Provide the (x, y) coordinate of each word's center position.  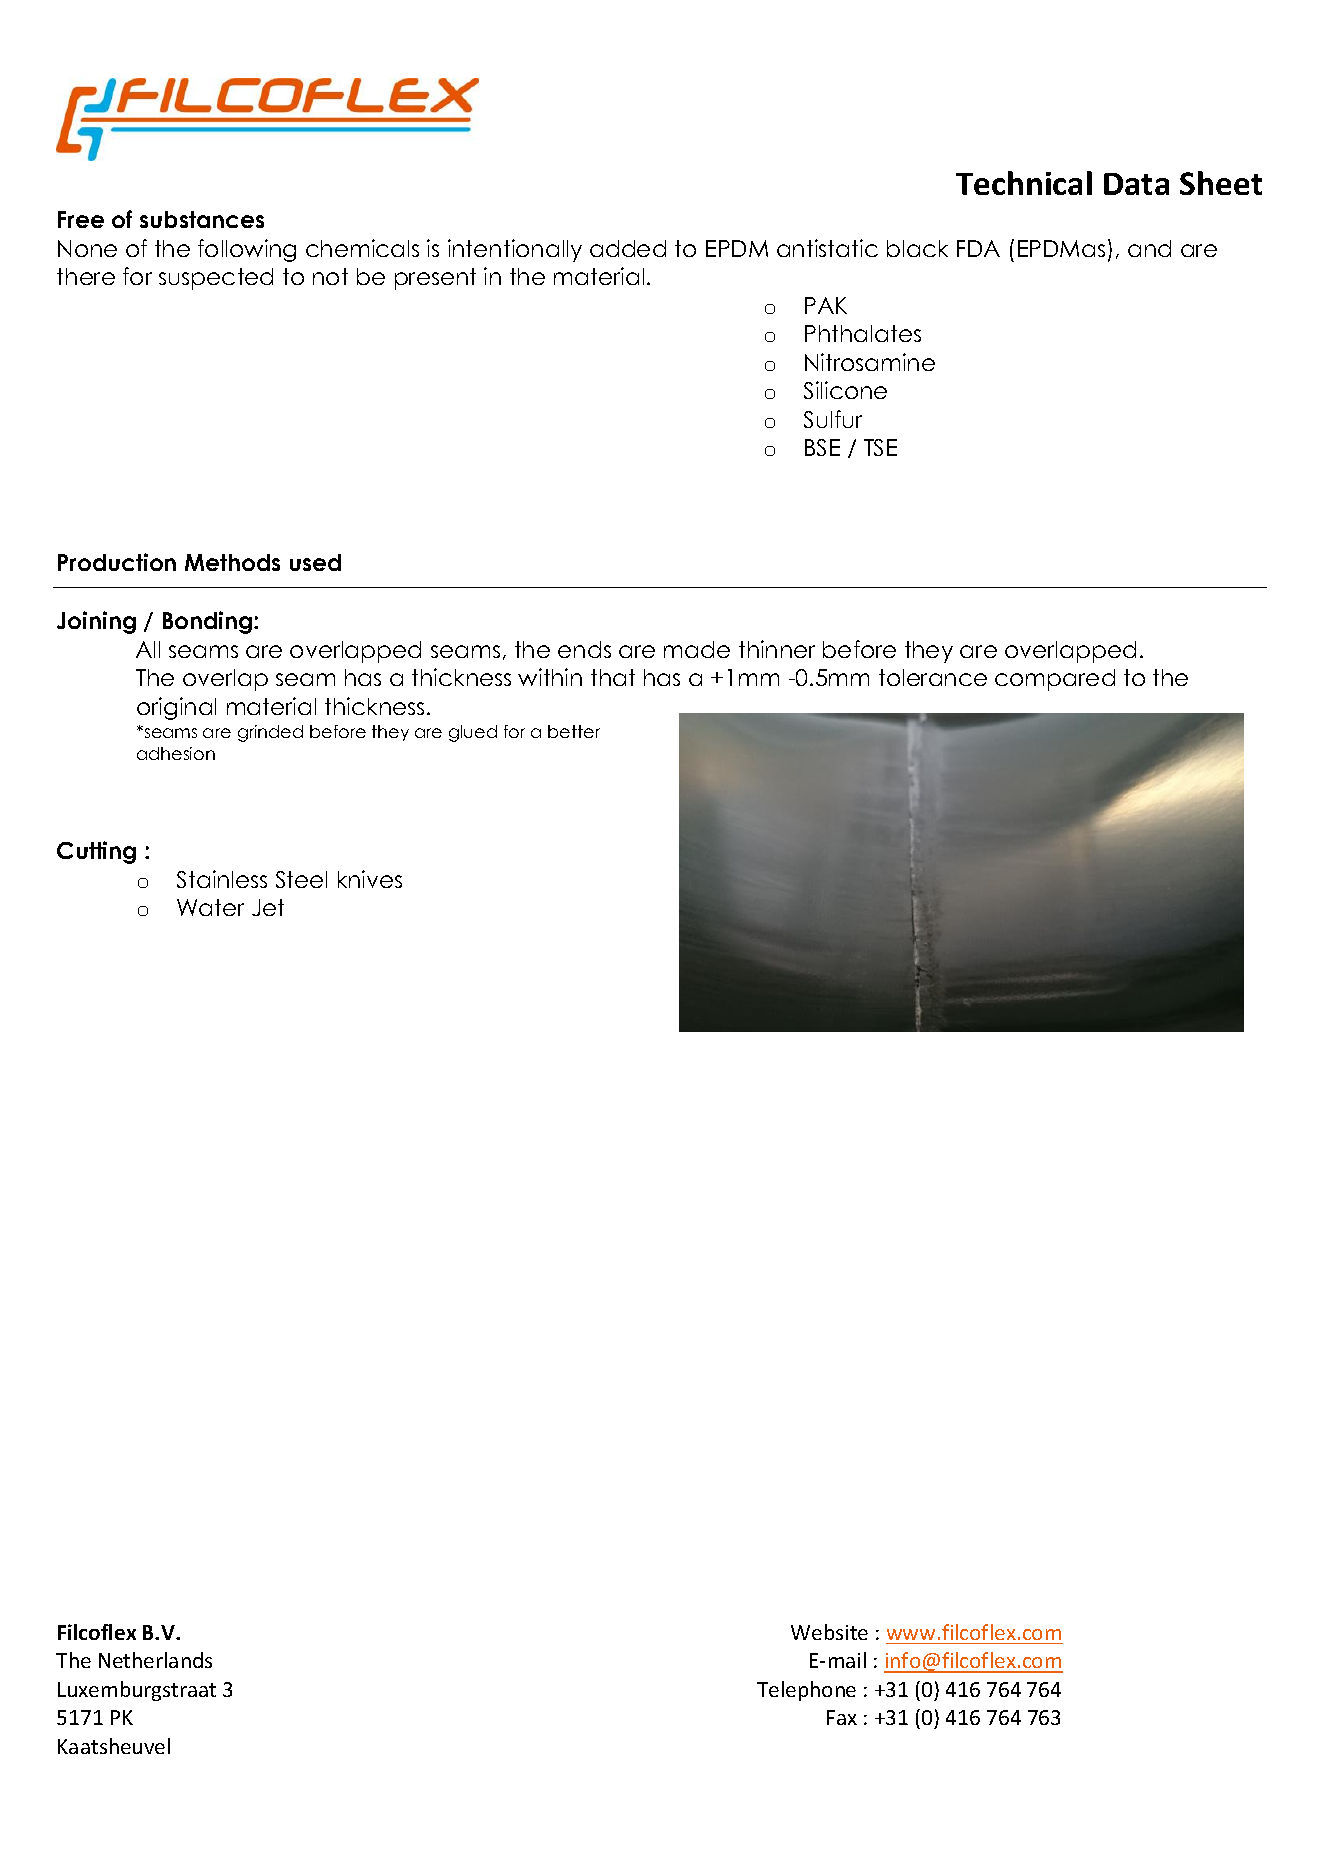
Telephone (806, 1691)
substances (202, 219)
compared (1055, 680)
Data (1136, 184)
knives (370, 879)
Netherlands (155, 1660)
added (628, 248)
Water (210, 907)
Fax (842, 1717)
